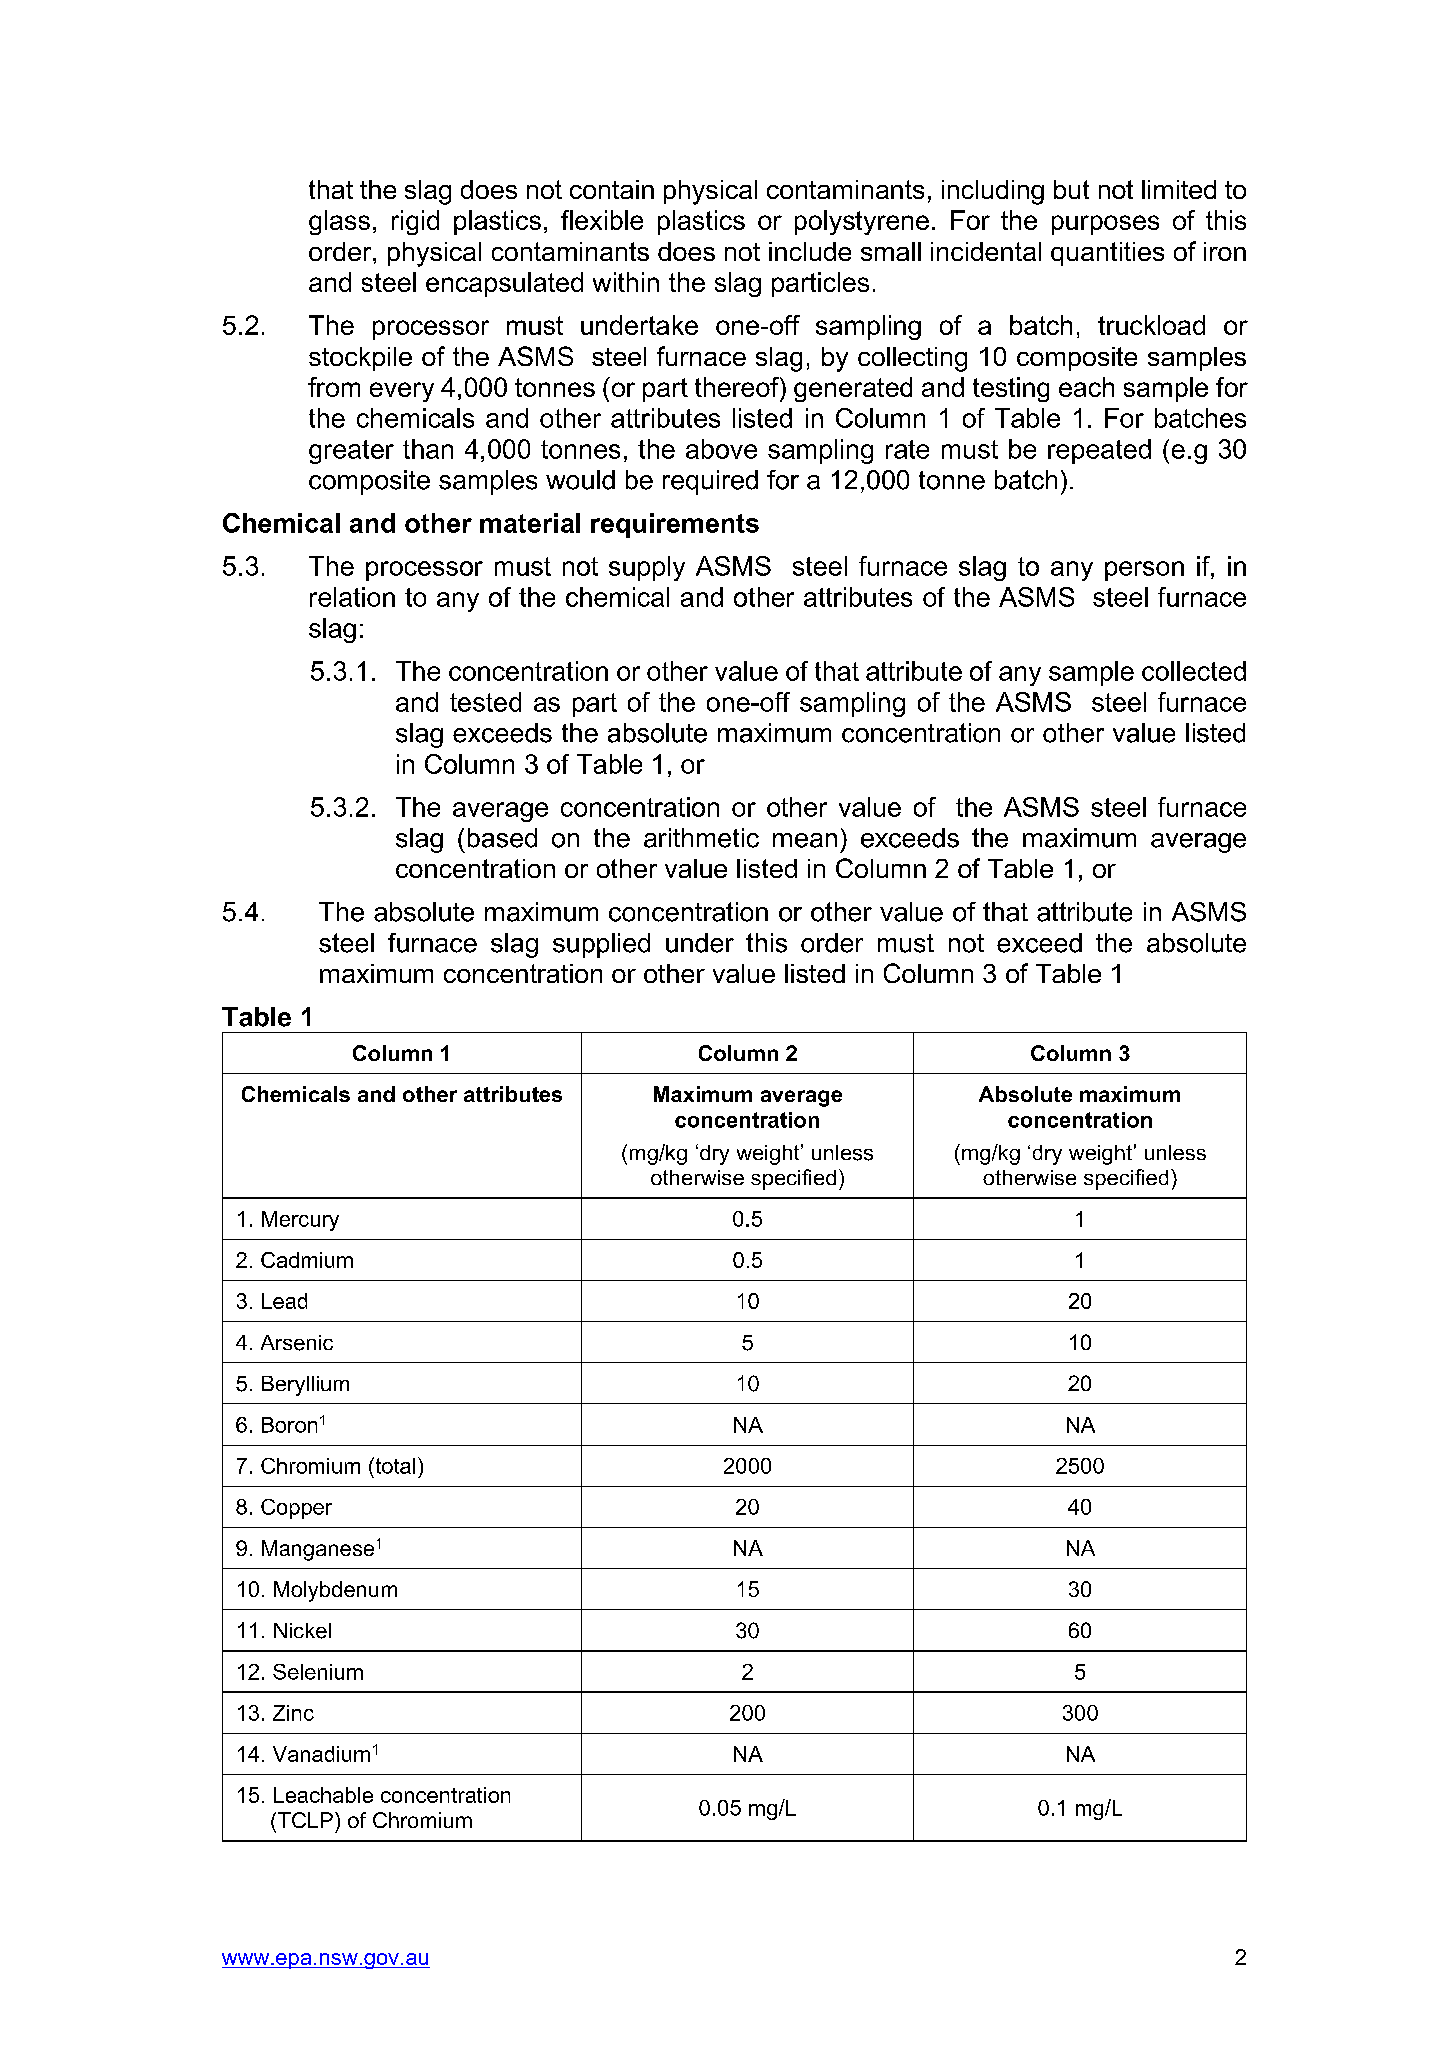  I want to click on purposes, so click(1105, 225).
